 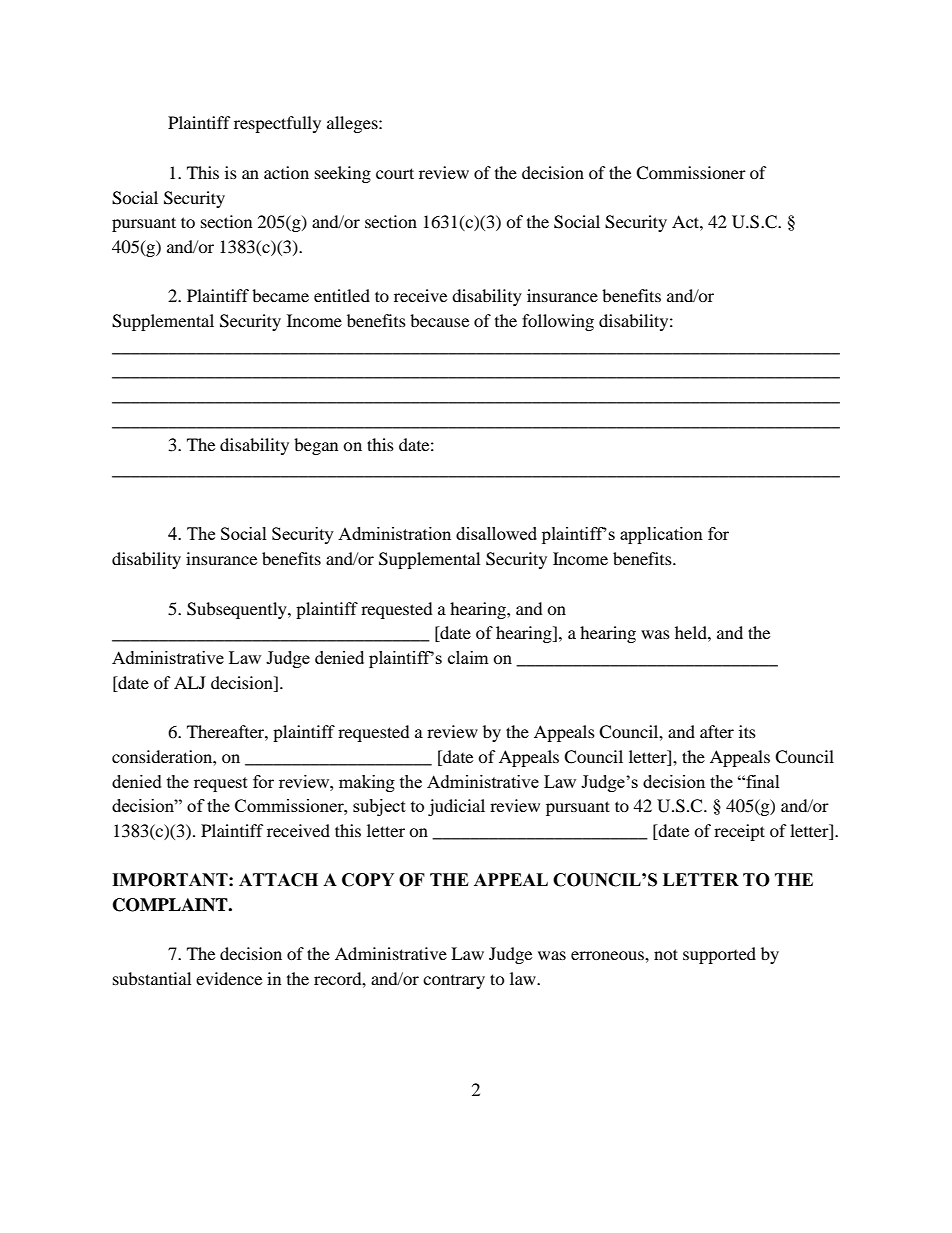 What do you see at coordinates (456, 807) in the image?
I see `judicial` at bounding box center [456, 807].
